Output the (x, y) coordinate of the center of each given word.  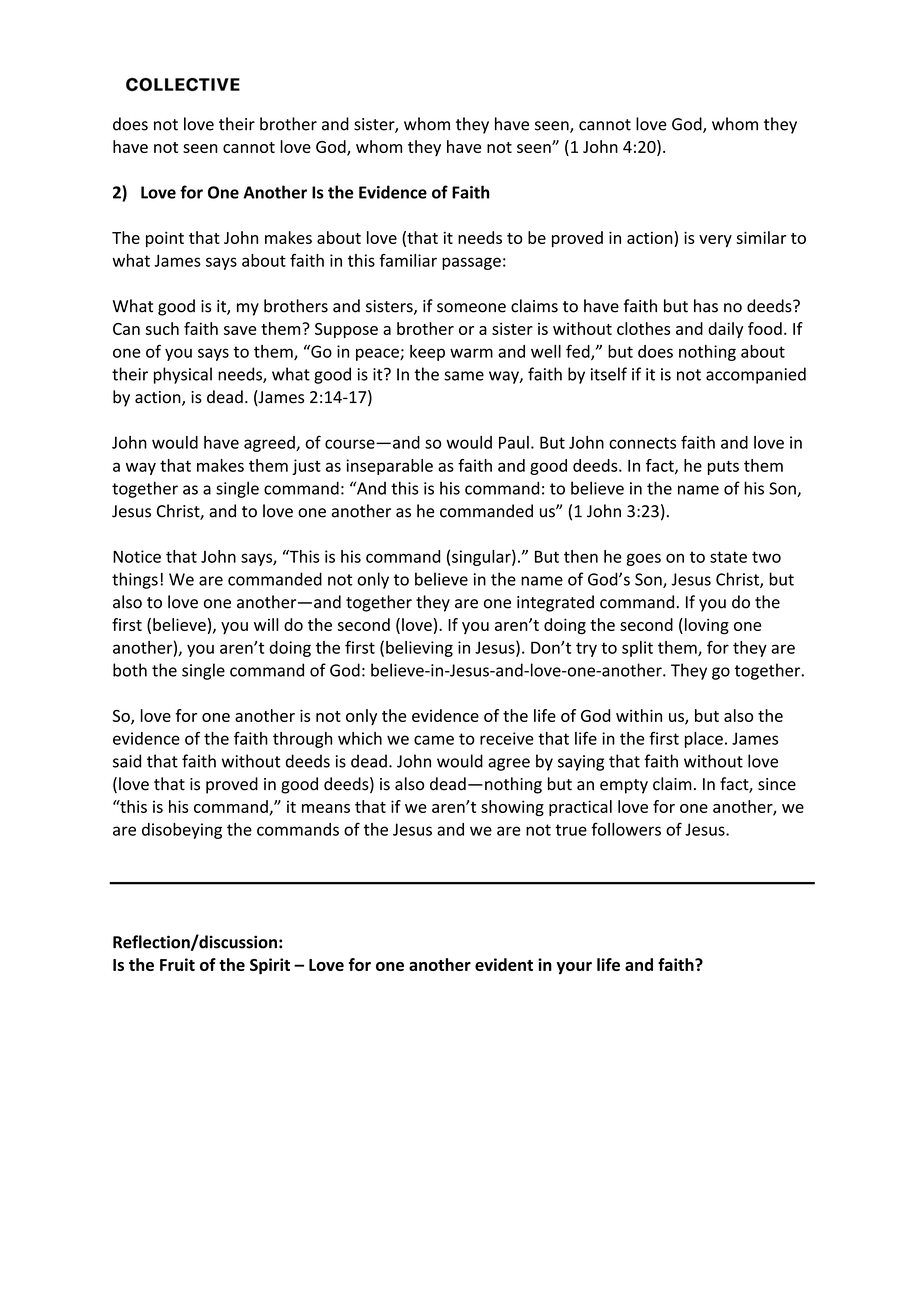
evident (504, 964)
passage (471, 263)
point (165, 239)
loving (705, 626)
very (715, 241)
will (266, 624)
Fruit (177, 964)
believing (419, 649)
